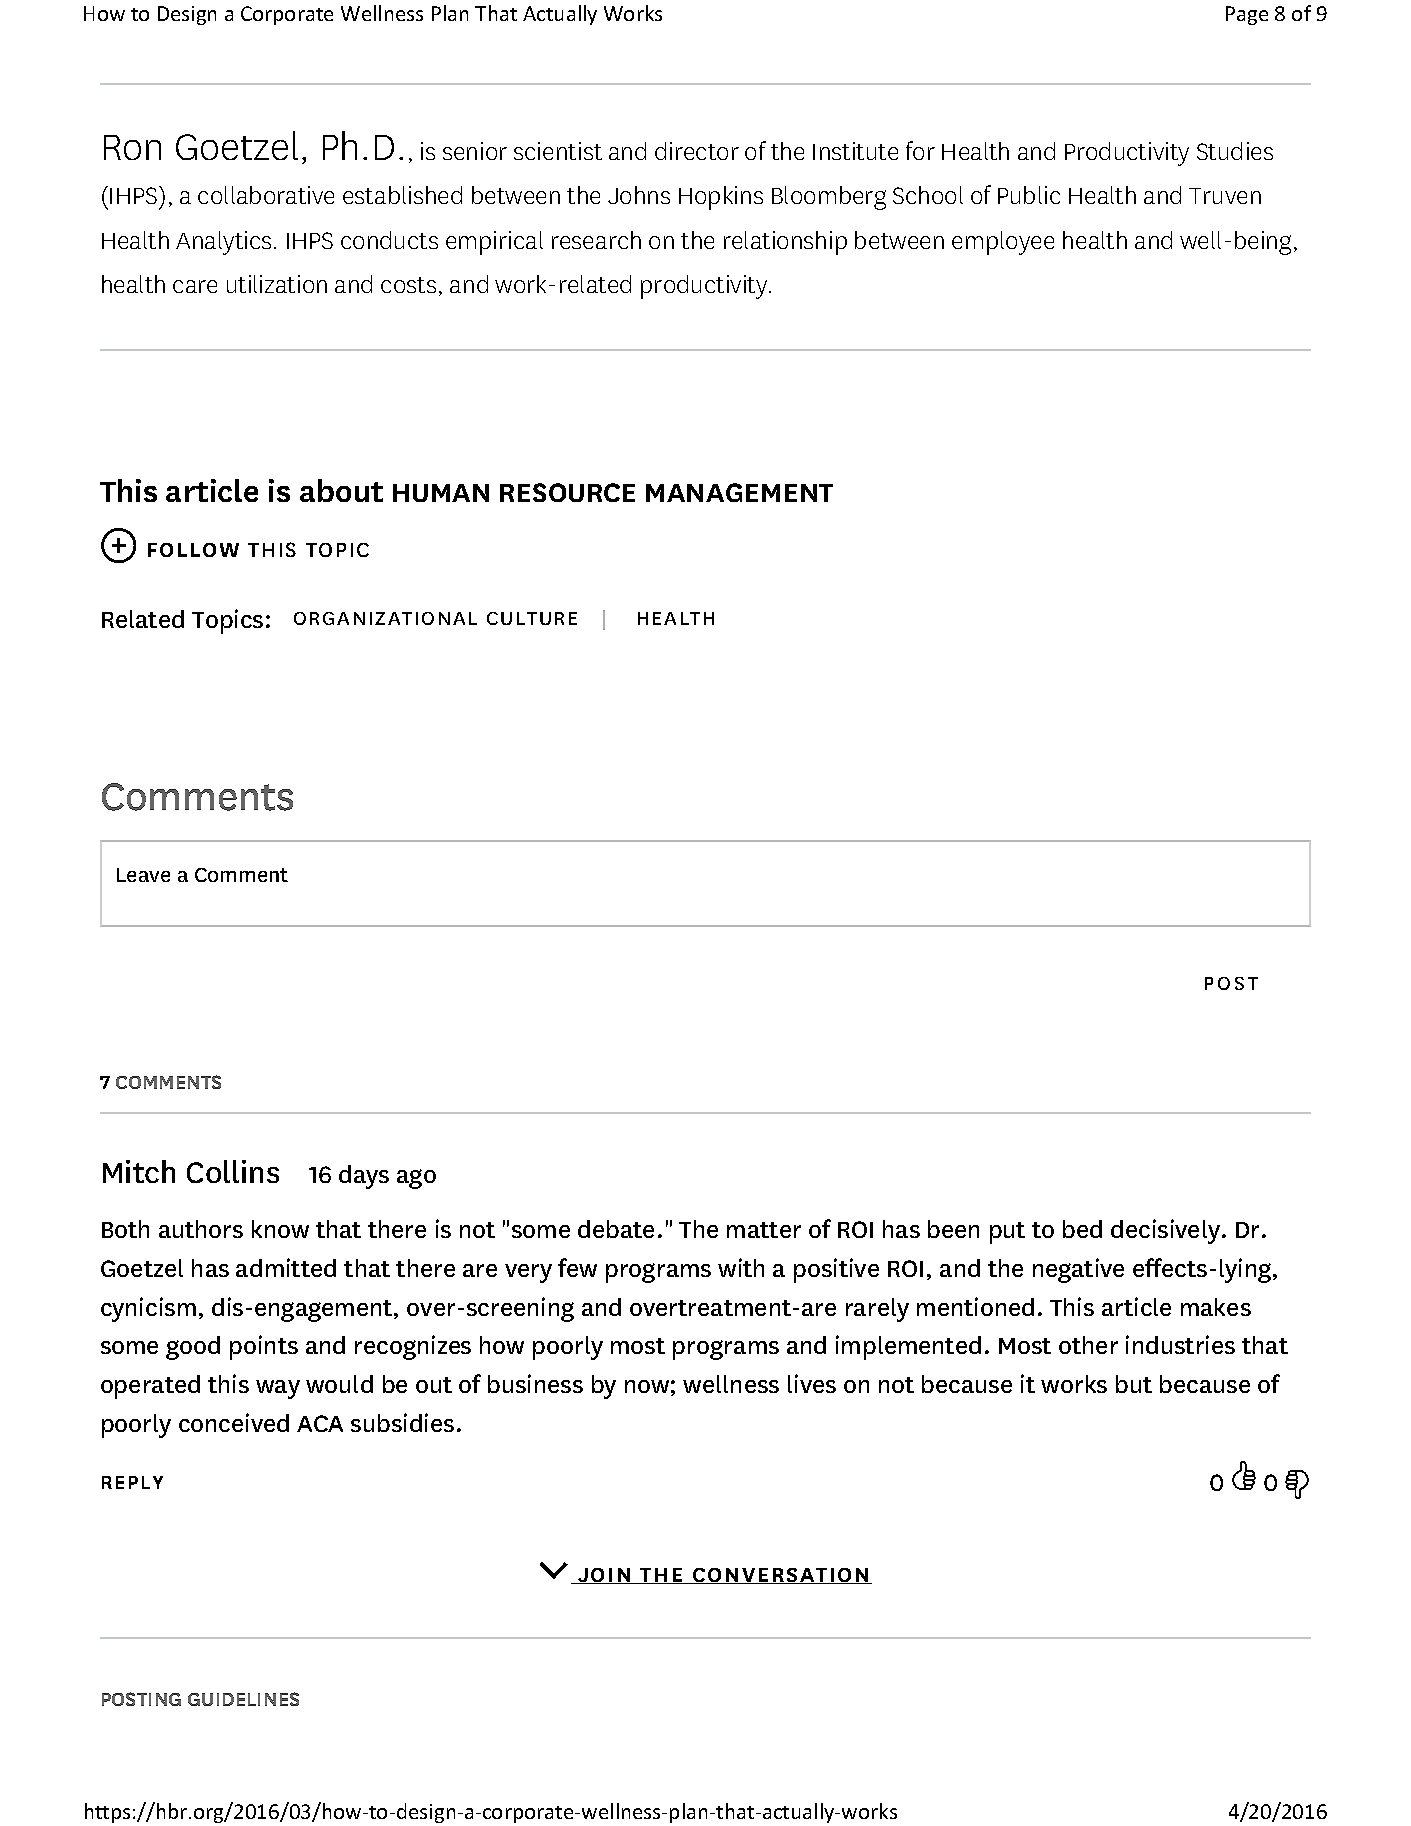 This image has height=1826, width=1411. I want to click on Ron, so click(132, 147).
